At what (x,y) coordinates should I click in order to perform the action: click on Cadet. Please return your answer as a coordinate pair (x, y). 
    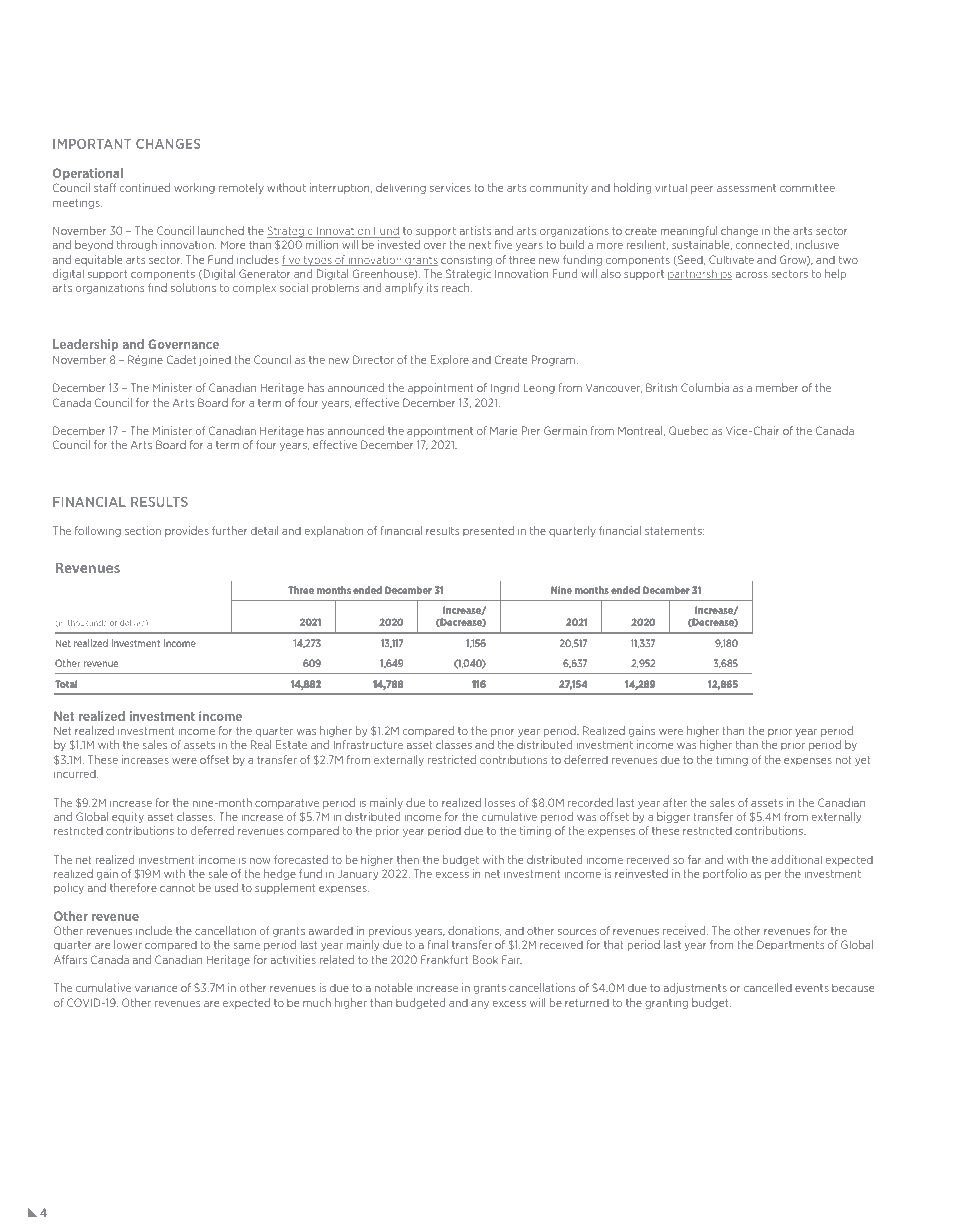
    Looking at the image, I should click on (181, 359).
